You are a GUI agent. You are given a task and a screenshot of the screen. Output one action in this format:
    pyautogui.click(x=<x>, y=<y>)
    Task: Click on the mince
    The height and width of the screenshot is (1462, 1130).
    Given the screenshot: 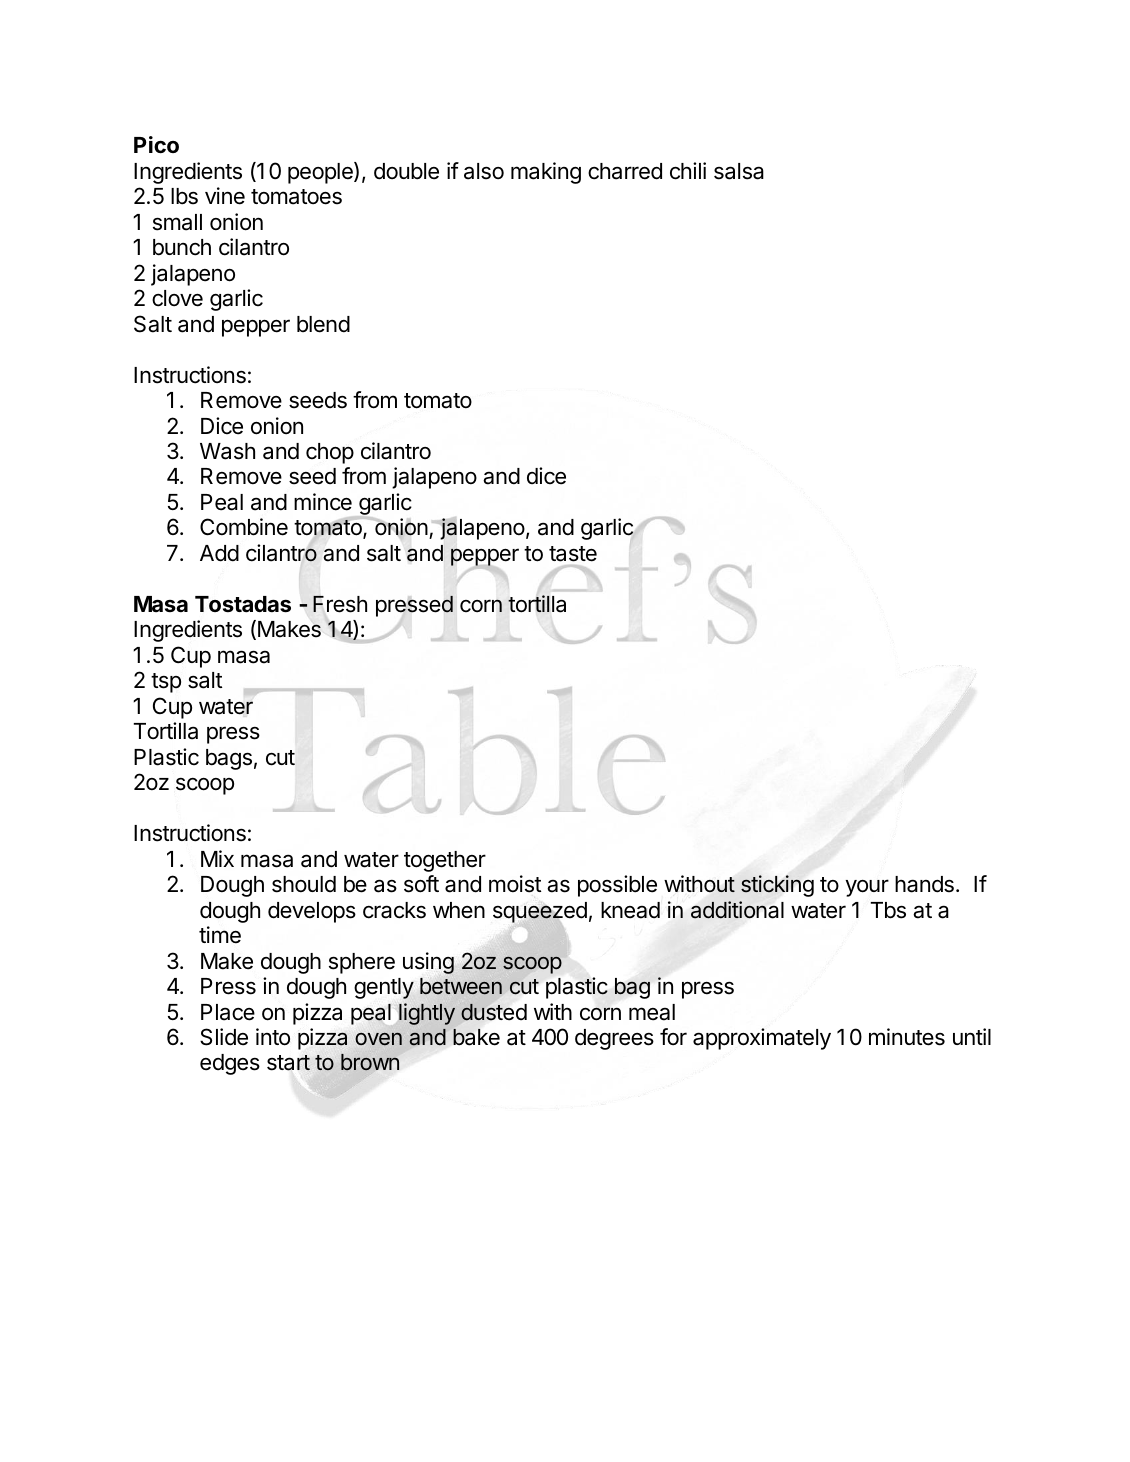 What is the action you would take?
    pyautogui.click(x=323, y=502)
